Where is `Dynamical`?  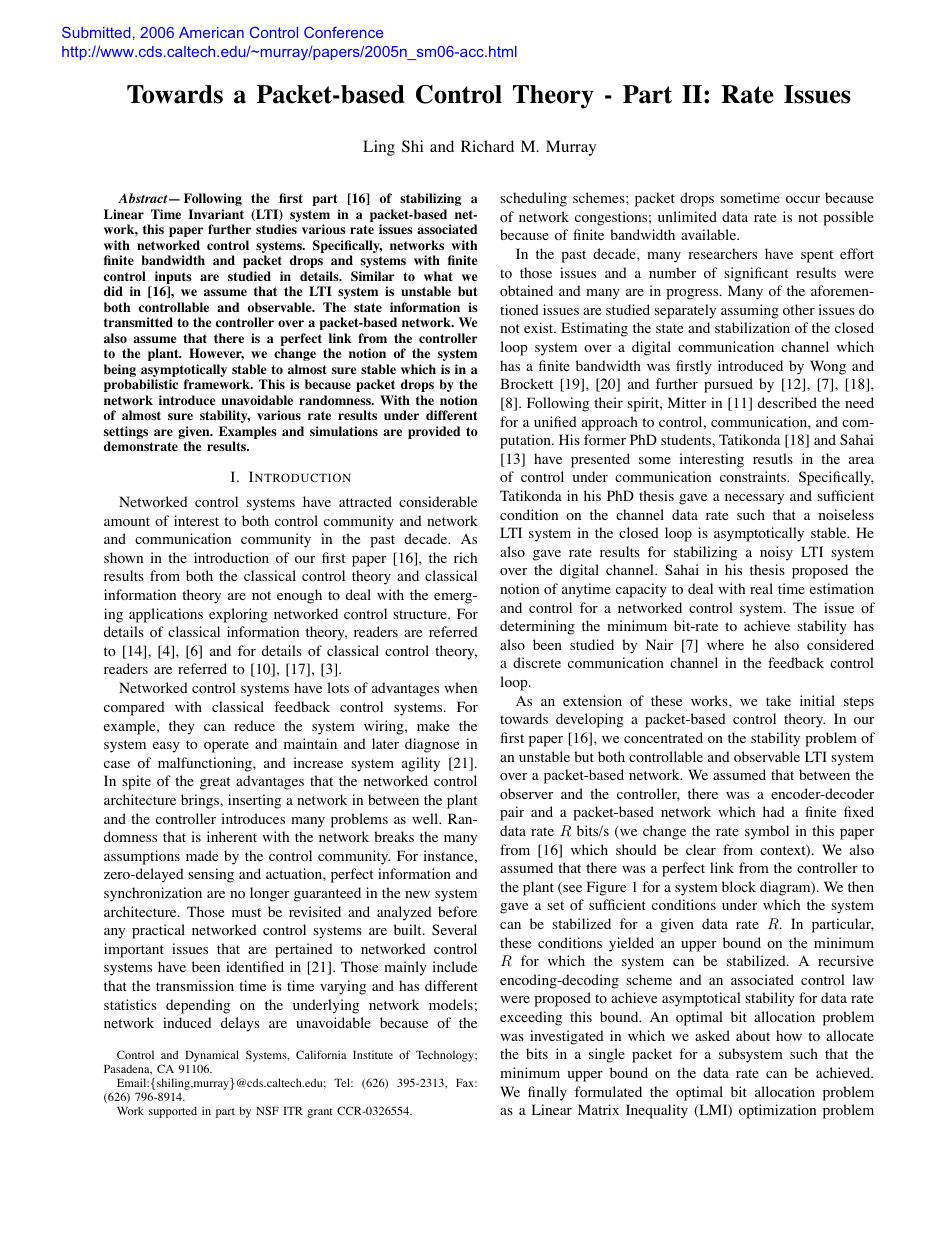
Dynamical is located at coordinates (212, 1057).
